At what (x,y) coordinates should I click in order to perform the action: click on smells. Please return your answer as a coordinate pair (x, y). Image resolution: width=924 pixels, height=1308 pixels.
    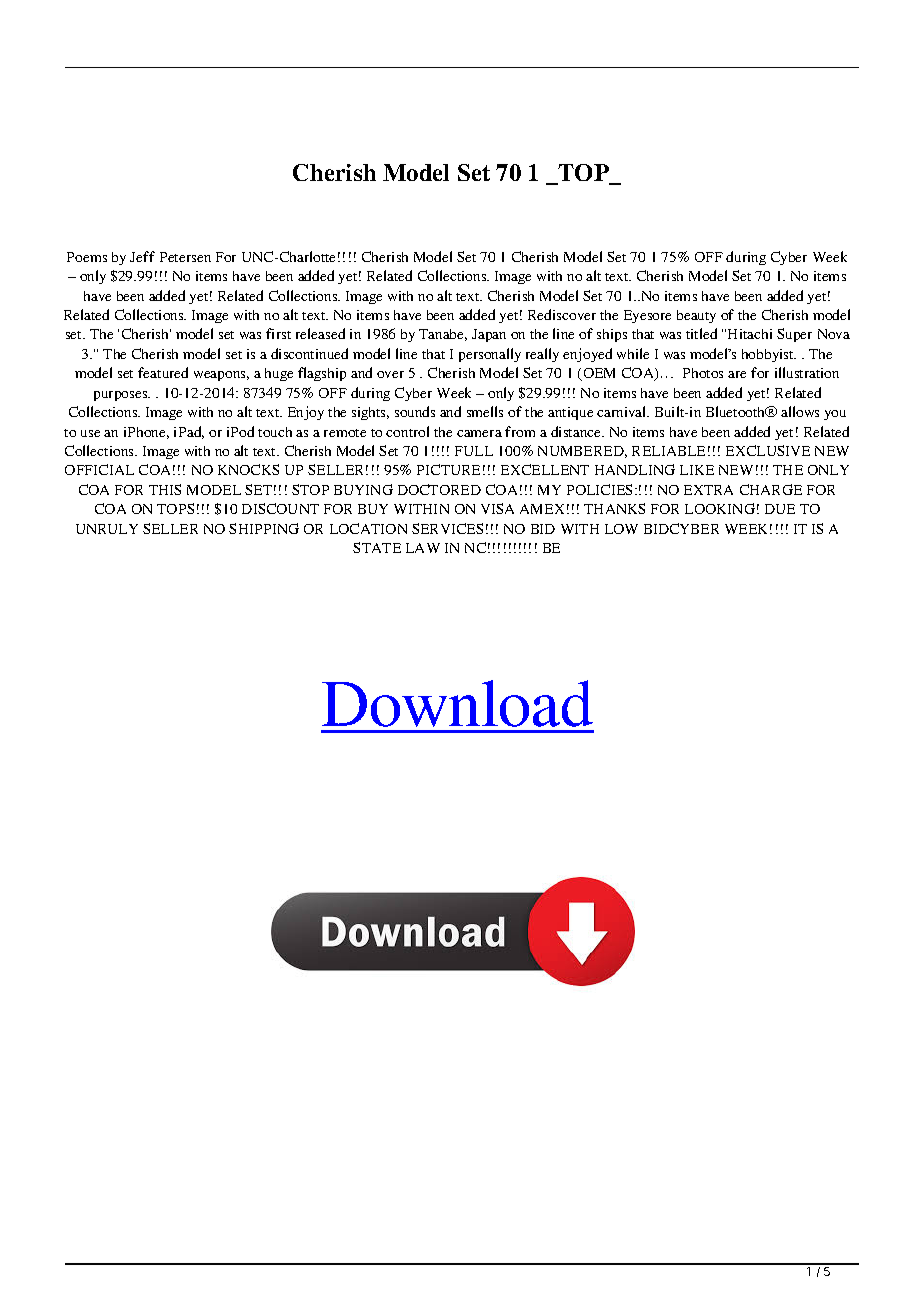
    Looking at the image, I should click on (485, 411).
